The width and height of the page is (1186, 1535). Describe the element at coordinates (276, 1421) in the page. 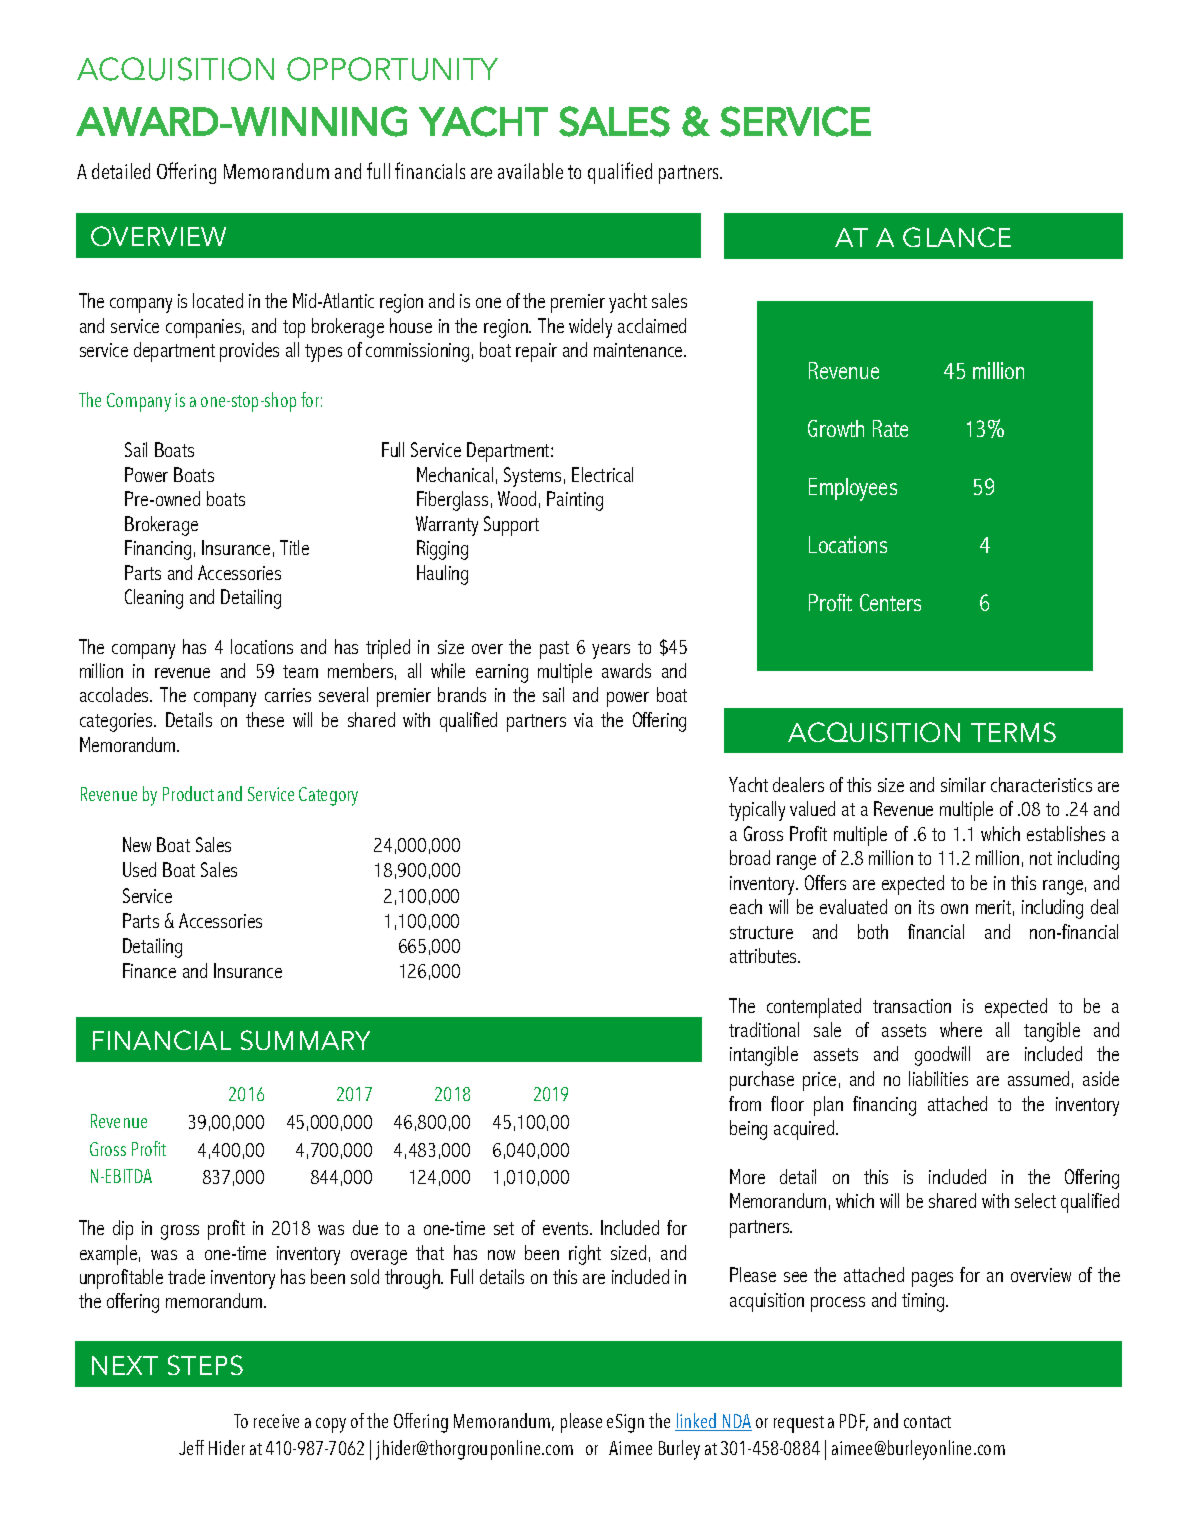

I see `receive` at that location.
